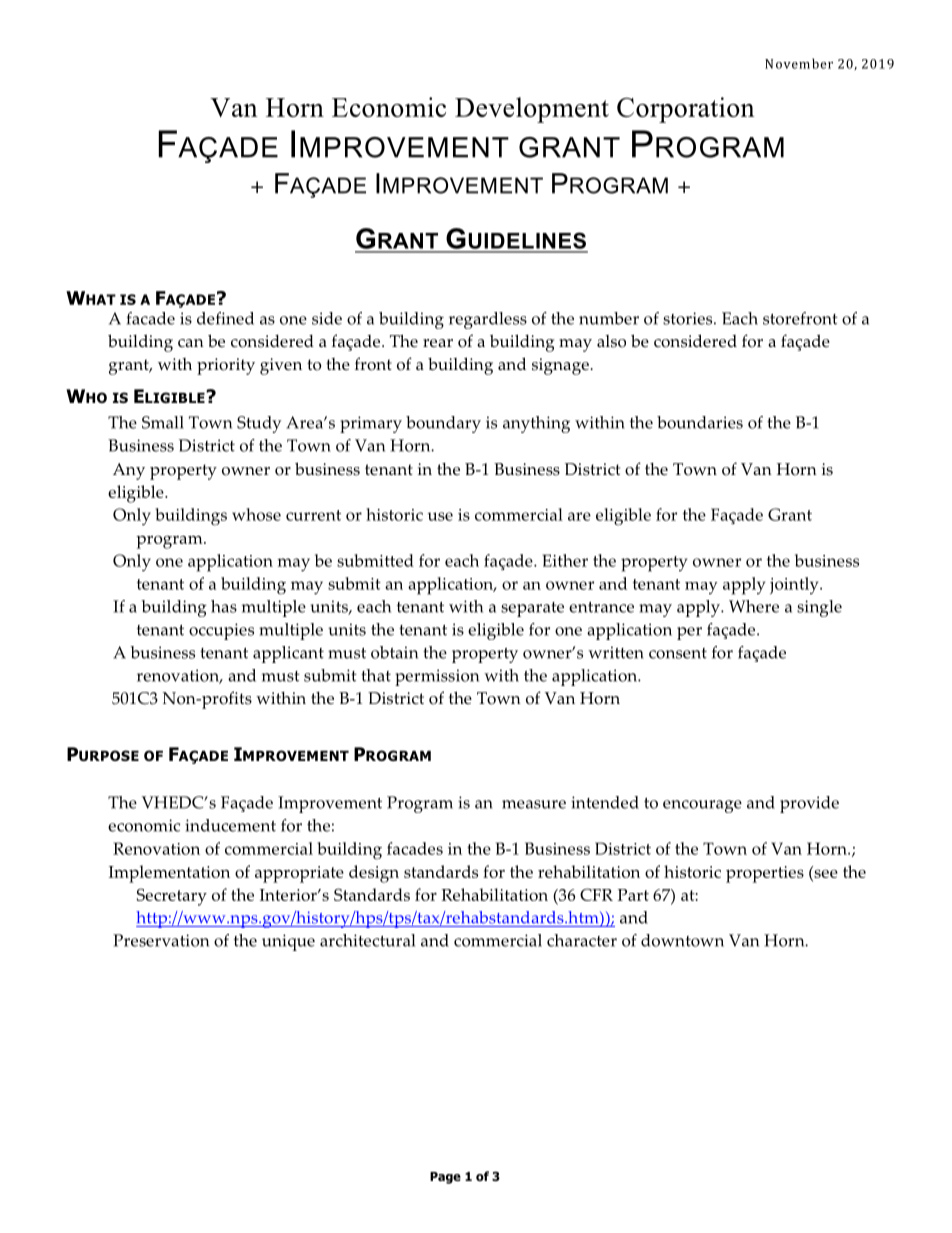 This screenshot has width=952, height=1233. What do you see at coordinates (532, 110) in the screenshot?
I see `Development` at bounding box center [532, 110].
